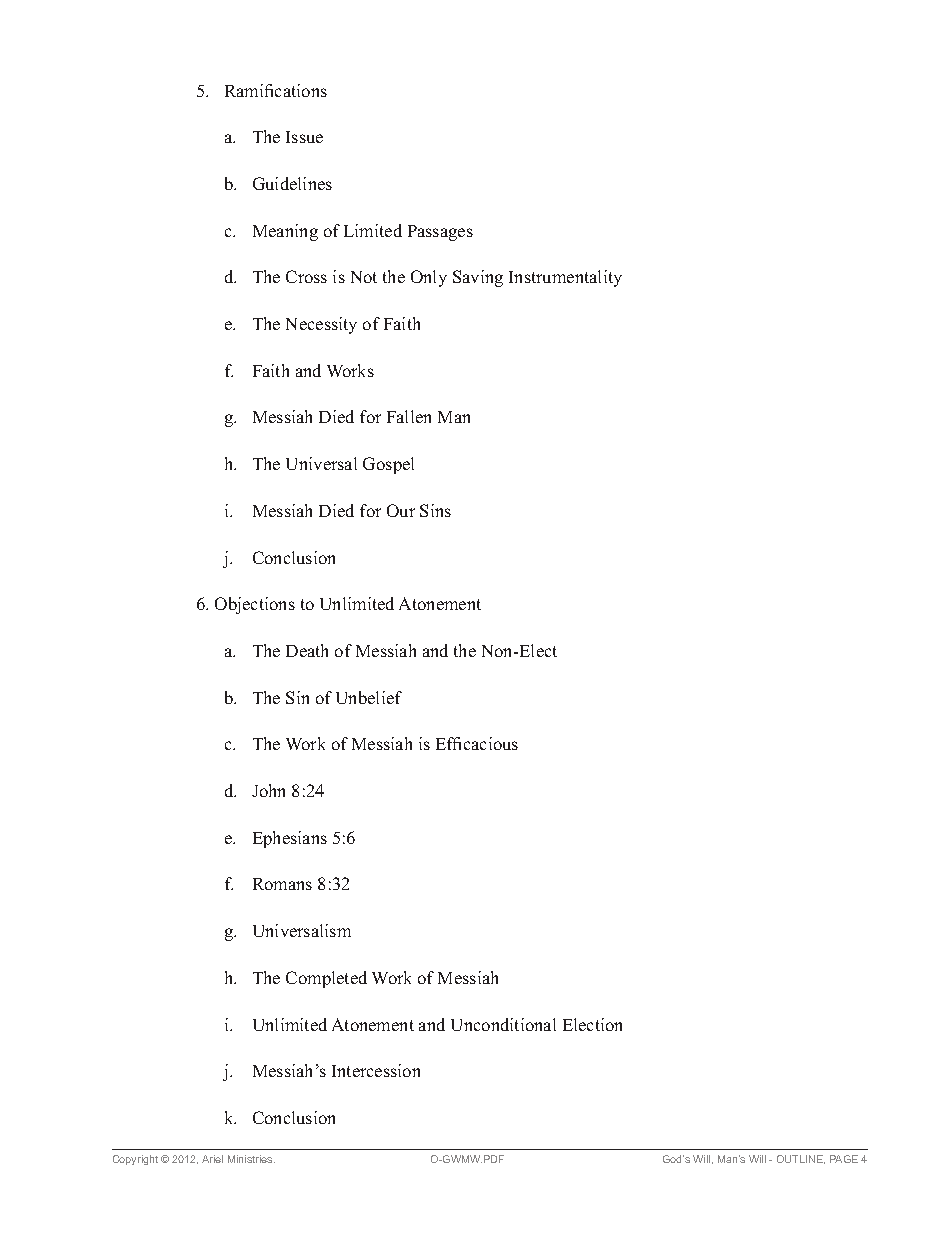 This page has height=1233, width=952. I want to click on Unbelief, so click(369, 697).
